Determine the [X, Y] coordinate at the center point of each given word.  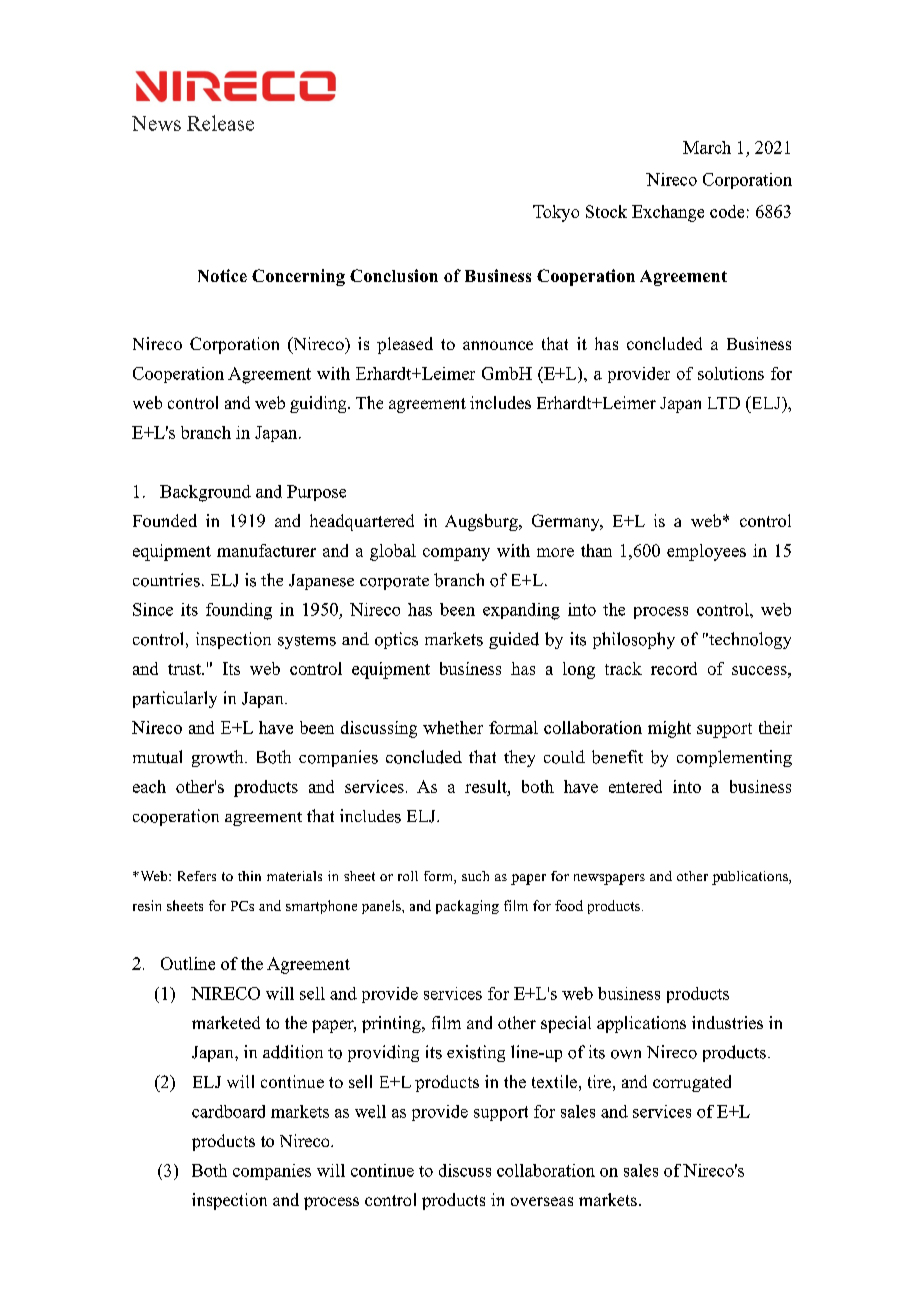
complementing [734, 758]
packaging [467, 907]
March [707, 147]
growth [219, 758]
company [456, 554]
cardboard [228, 1111]
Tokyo [556, 213]
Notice [222, 275]
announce [498, 345]
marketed [226, 1022]
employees [706, 552]
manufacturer [266, 550]
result [487, 786]
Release [220, 123]
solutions [731, 373]
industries [727, 1022]
